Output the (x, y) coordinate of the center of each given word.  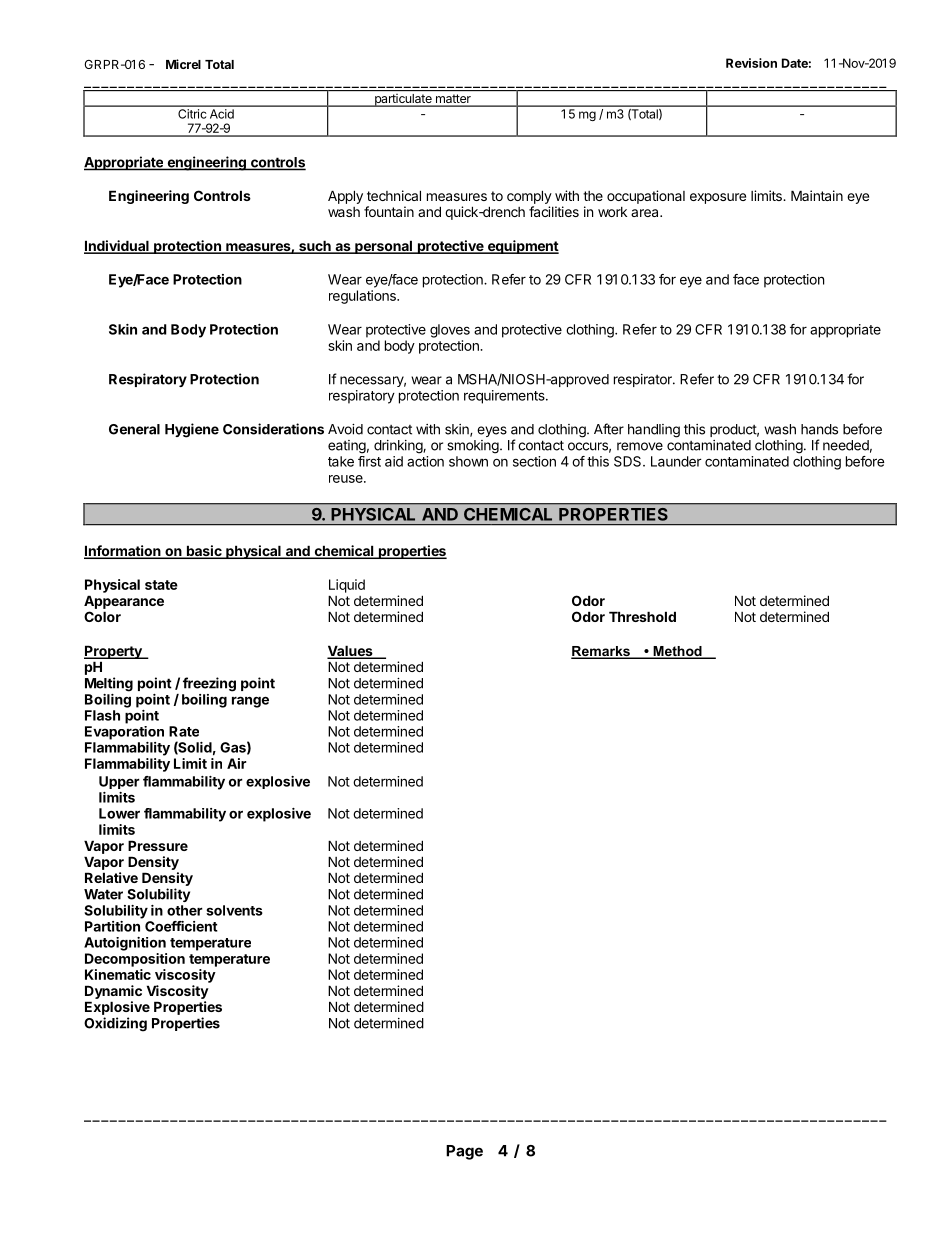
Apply (345, 197)
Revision (751, 63)
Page (464, 1152)
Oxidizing (115, 1024)
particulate (403, 100)
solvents (234, 910)
